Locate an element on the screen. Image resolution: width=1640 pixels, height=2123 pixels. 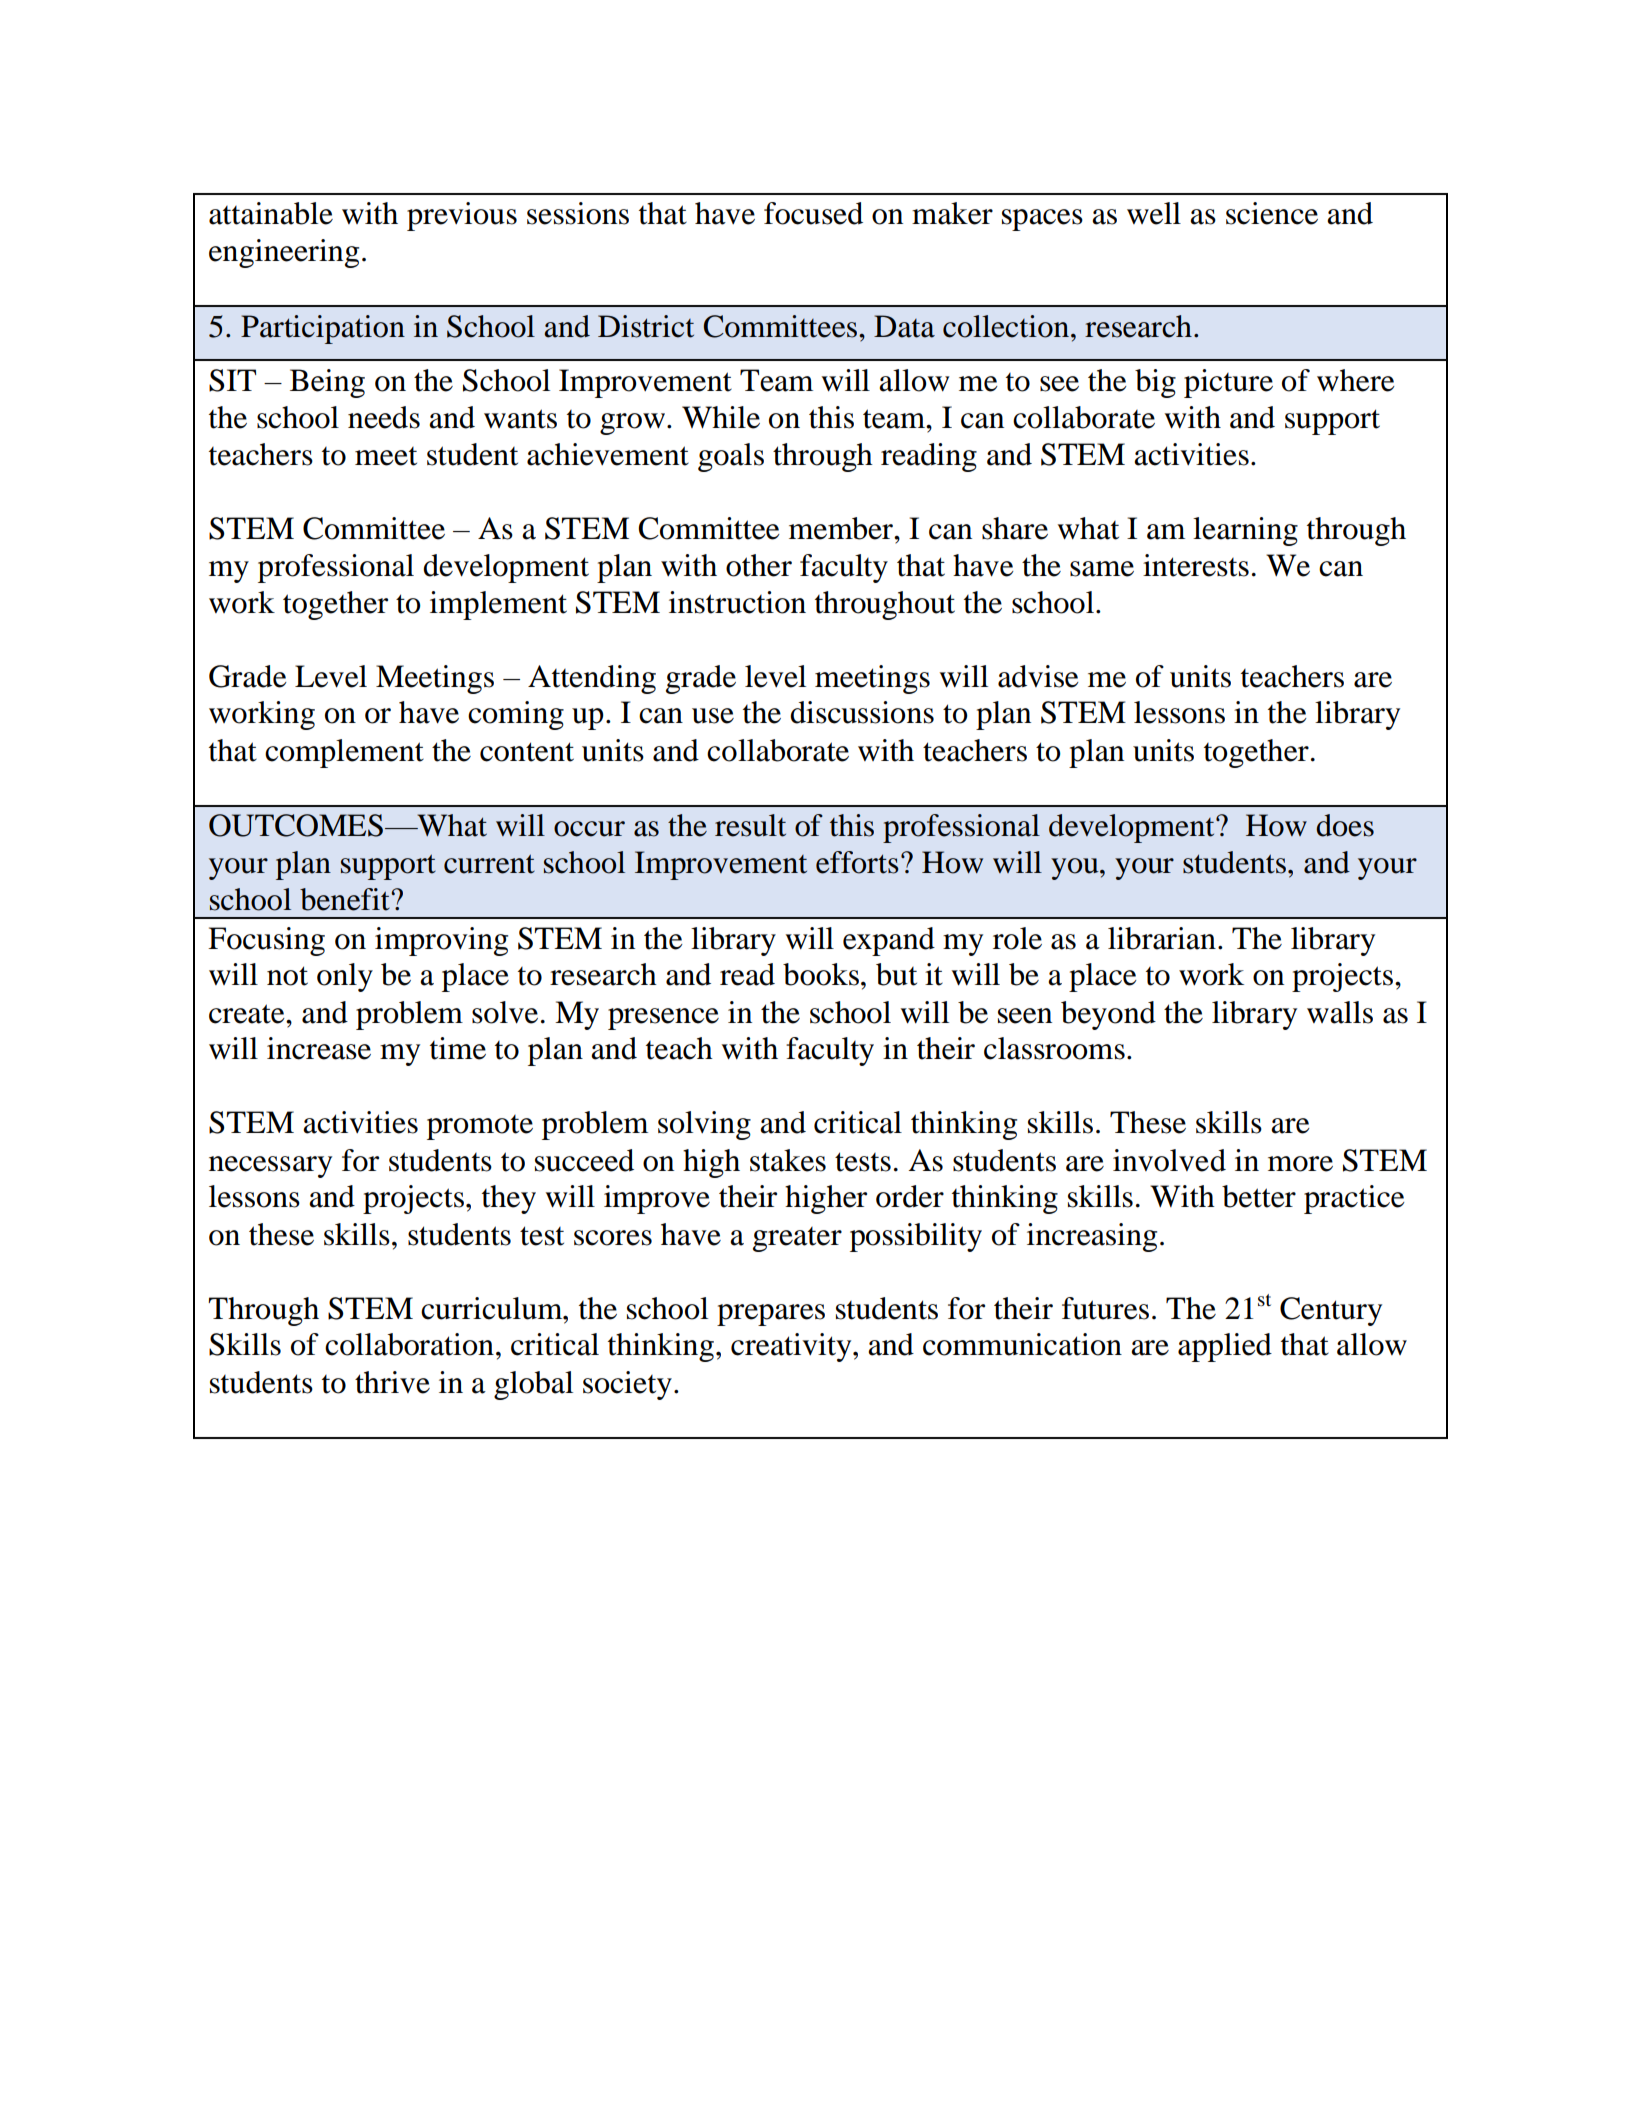
only is located at coordinates (345, 977).
